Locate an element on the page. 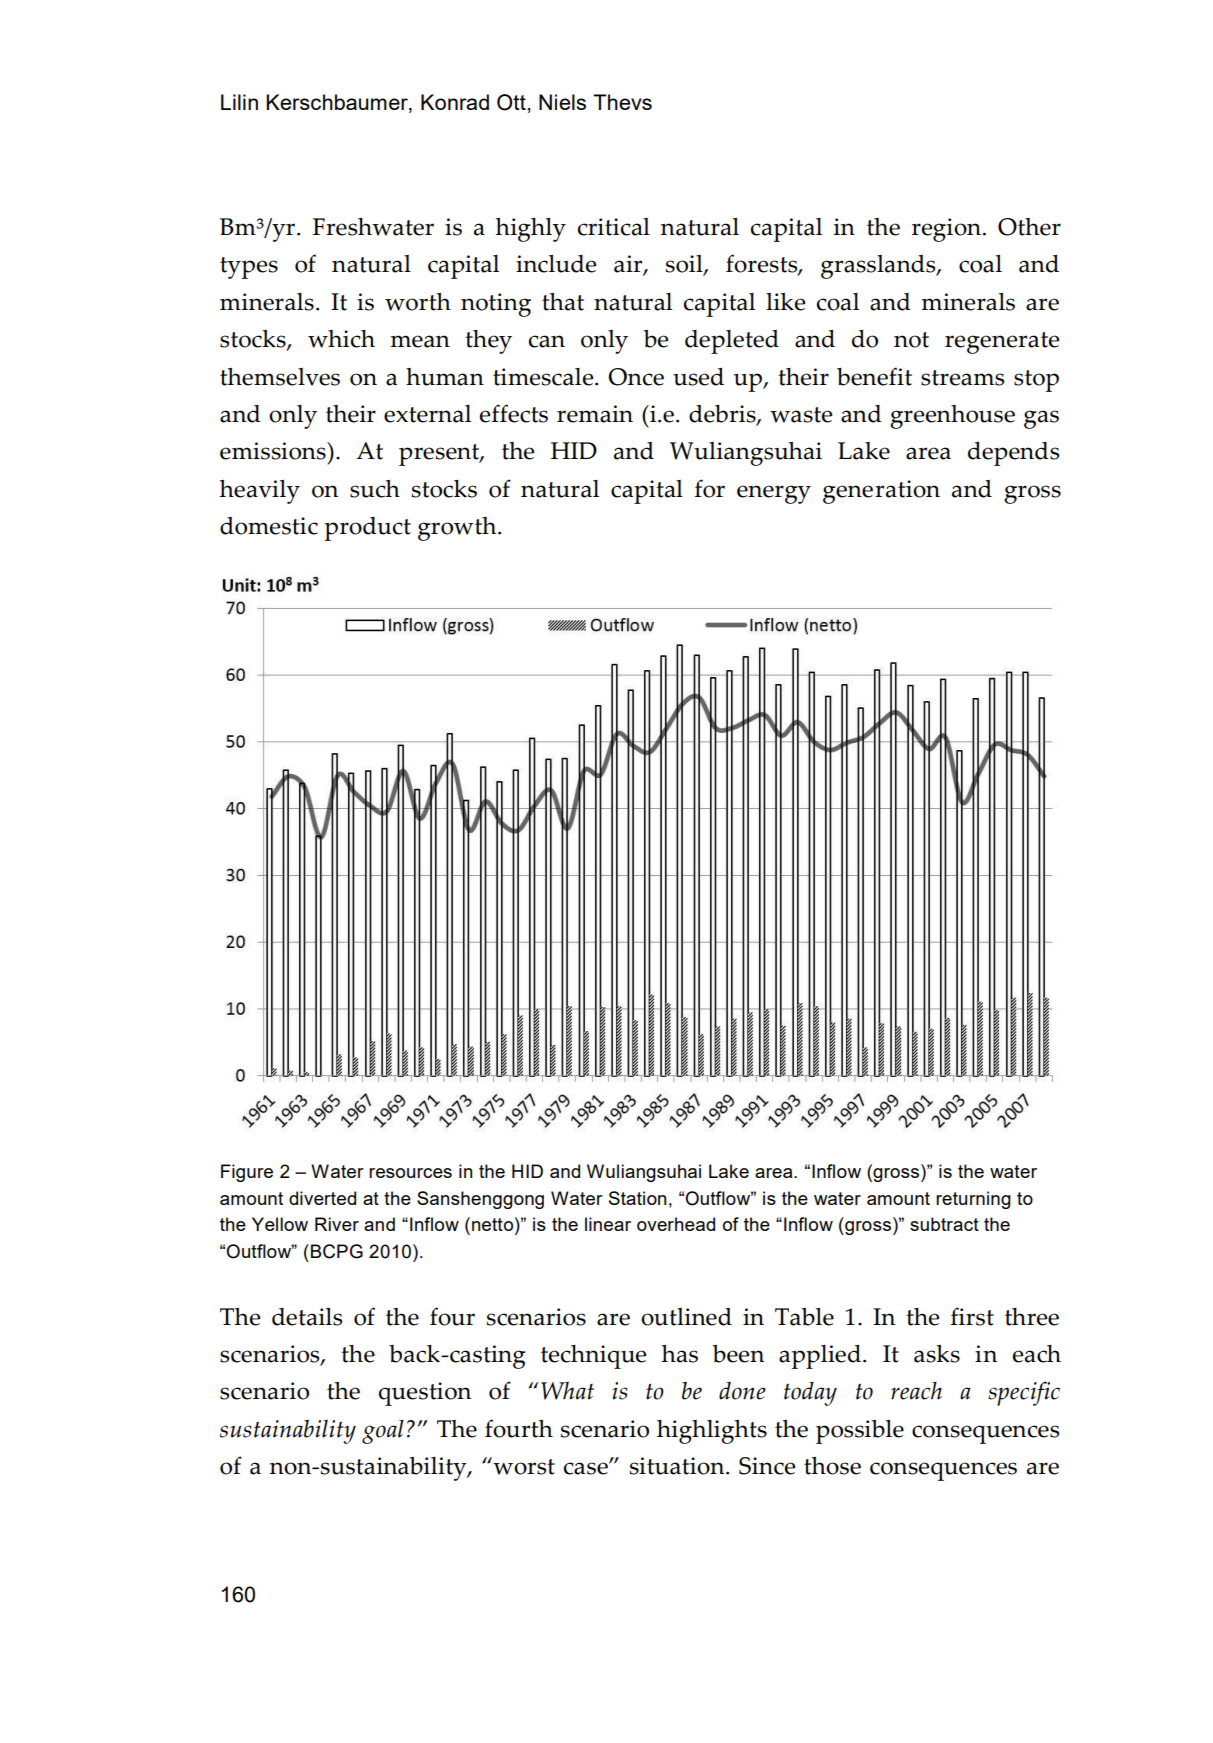 This image has width=1213, height=1743. generation is located at coordinates (881, 492).
